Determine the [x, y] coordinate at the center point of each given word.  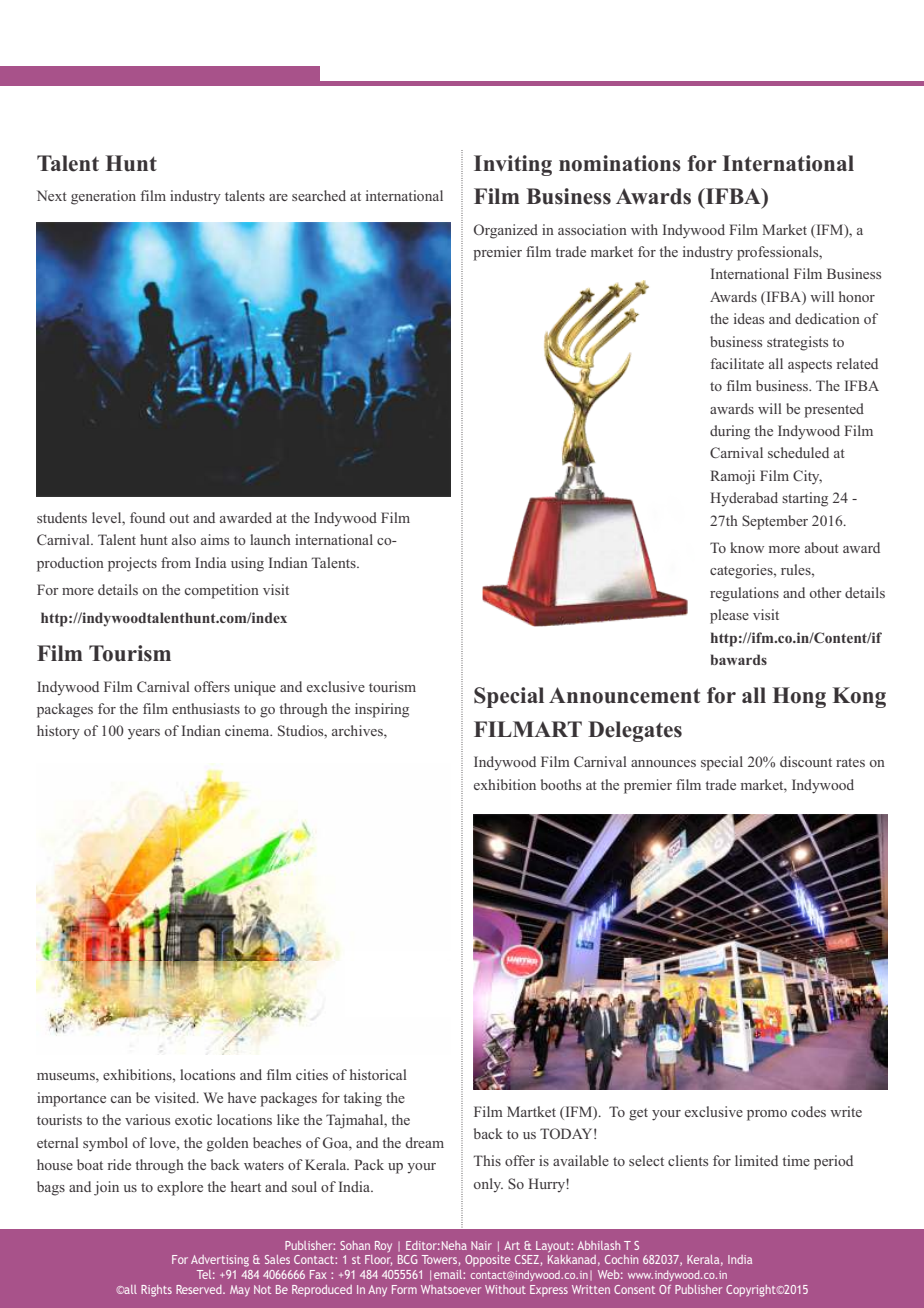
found [147, 517]
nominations [620, 163]
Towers [439, 1259]
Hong [799, 697]
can [121, 1099]
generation [103, 197]
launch [270, 539]
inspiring [382, 710]
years [144, 734]
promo [767, 1115]
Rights [156, 1291]
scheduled [798, 452]
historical [378, 1074]
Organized [506, 231]
